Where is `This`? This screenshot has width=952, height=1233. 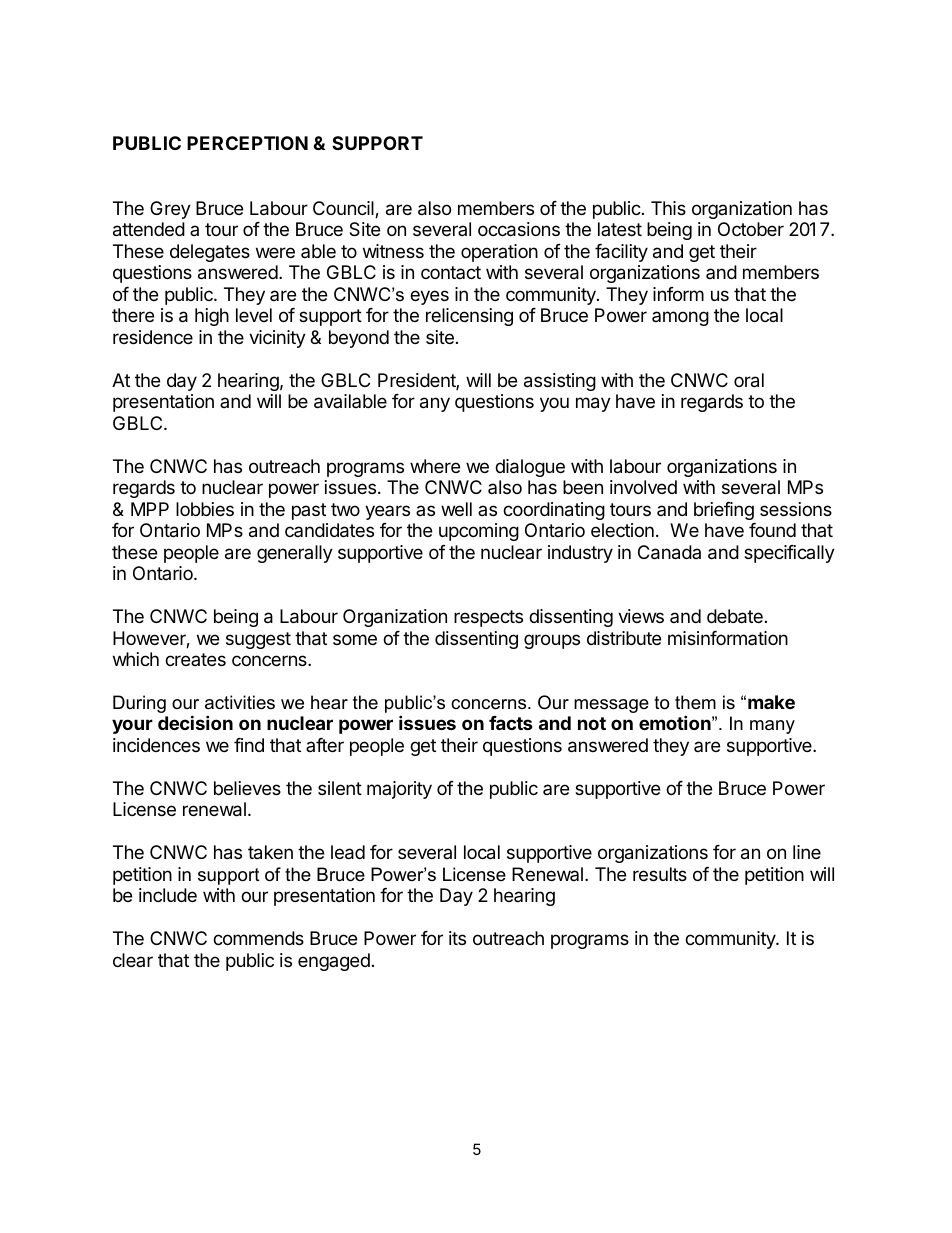
This is located at coordinates (668, 208).
